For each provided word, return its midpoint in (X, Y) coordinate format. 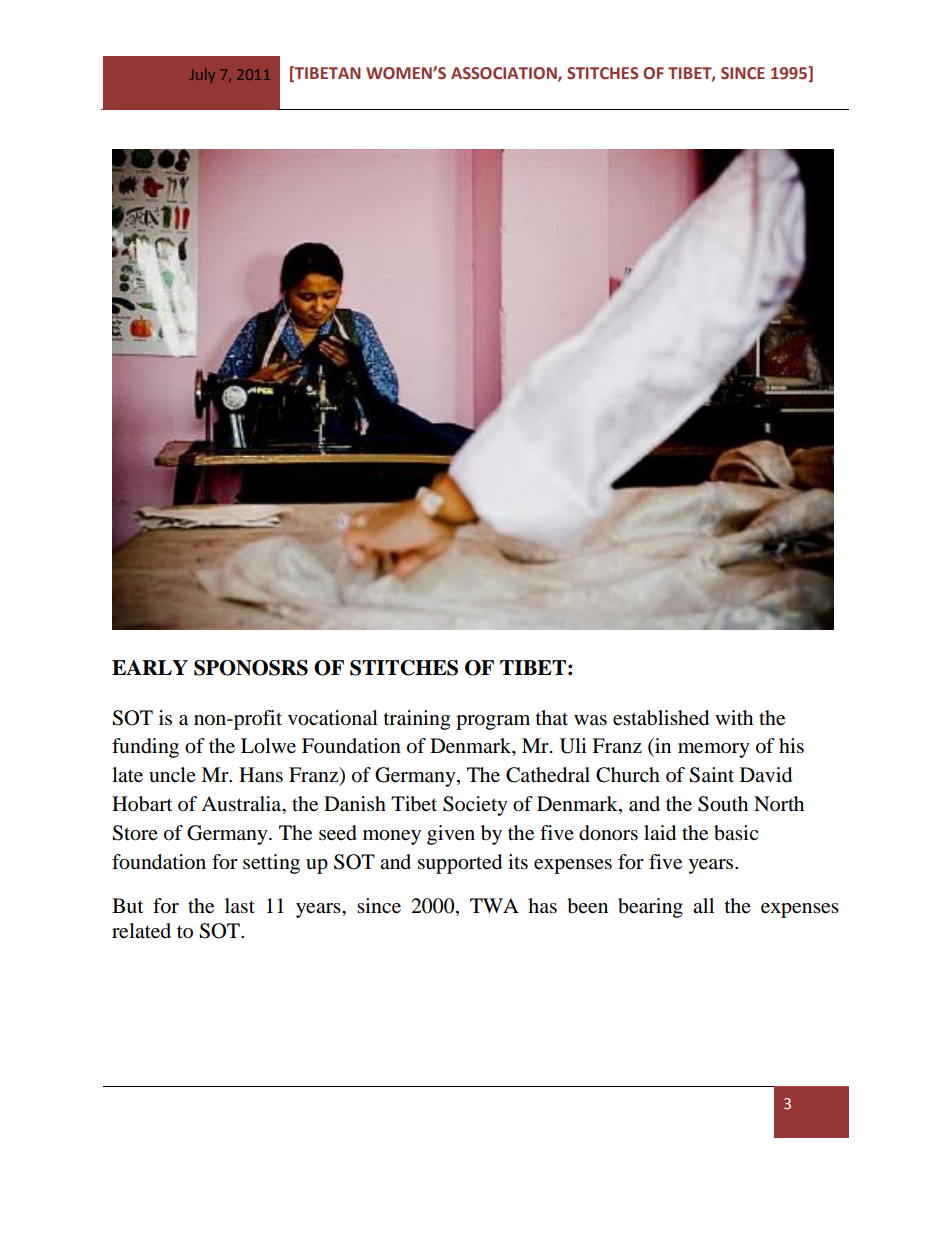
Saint (711, 775)
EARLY (150, 667)
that (552, 717)
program (493, 722)
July (202, 76)
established (661, 718)
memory (714, 750)
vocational (333, 718)
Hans (261, 775)
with (734, 717)
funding (145, 748)
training (417, 720)
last (240, 906)
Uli (573, 746)
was (590, 720)
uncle (172, 775)
